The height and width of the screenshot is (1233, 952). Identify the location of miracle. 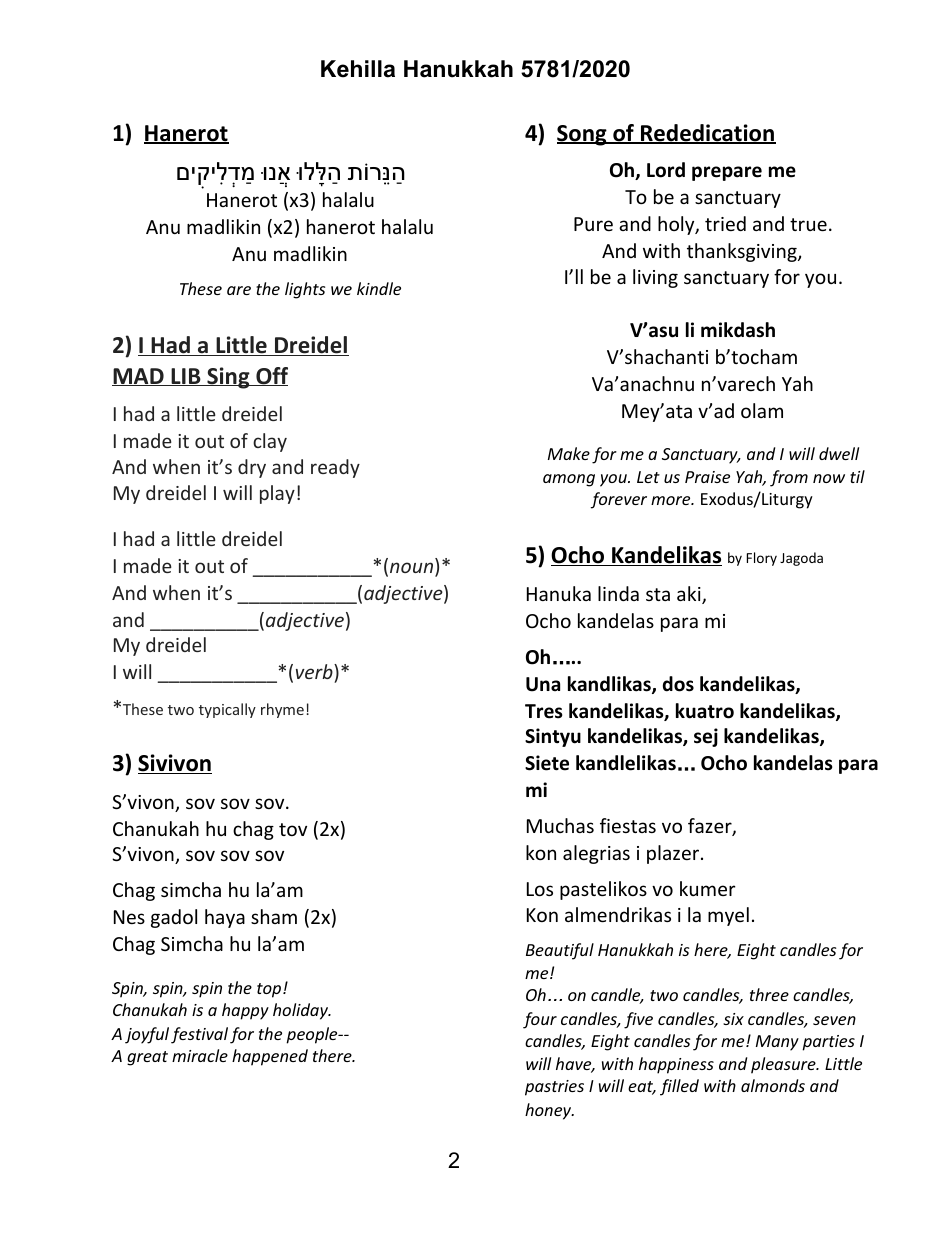
(200, 1055).
